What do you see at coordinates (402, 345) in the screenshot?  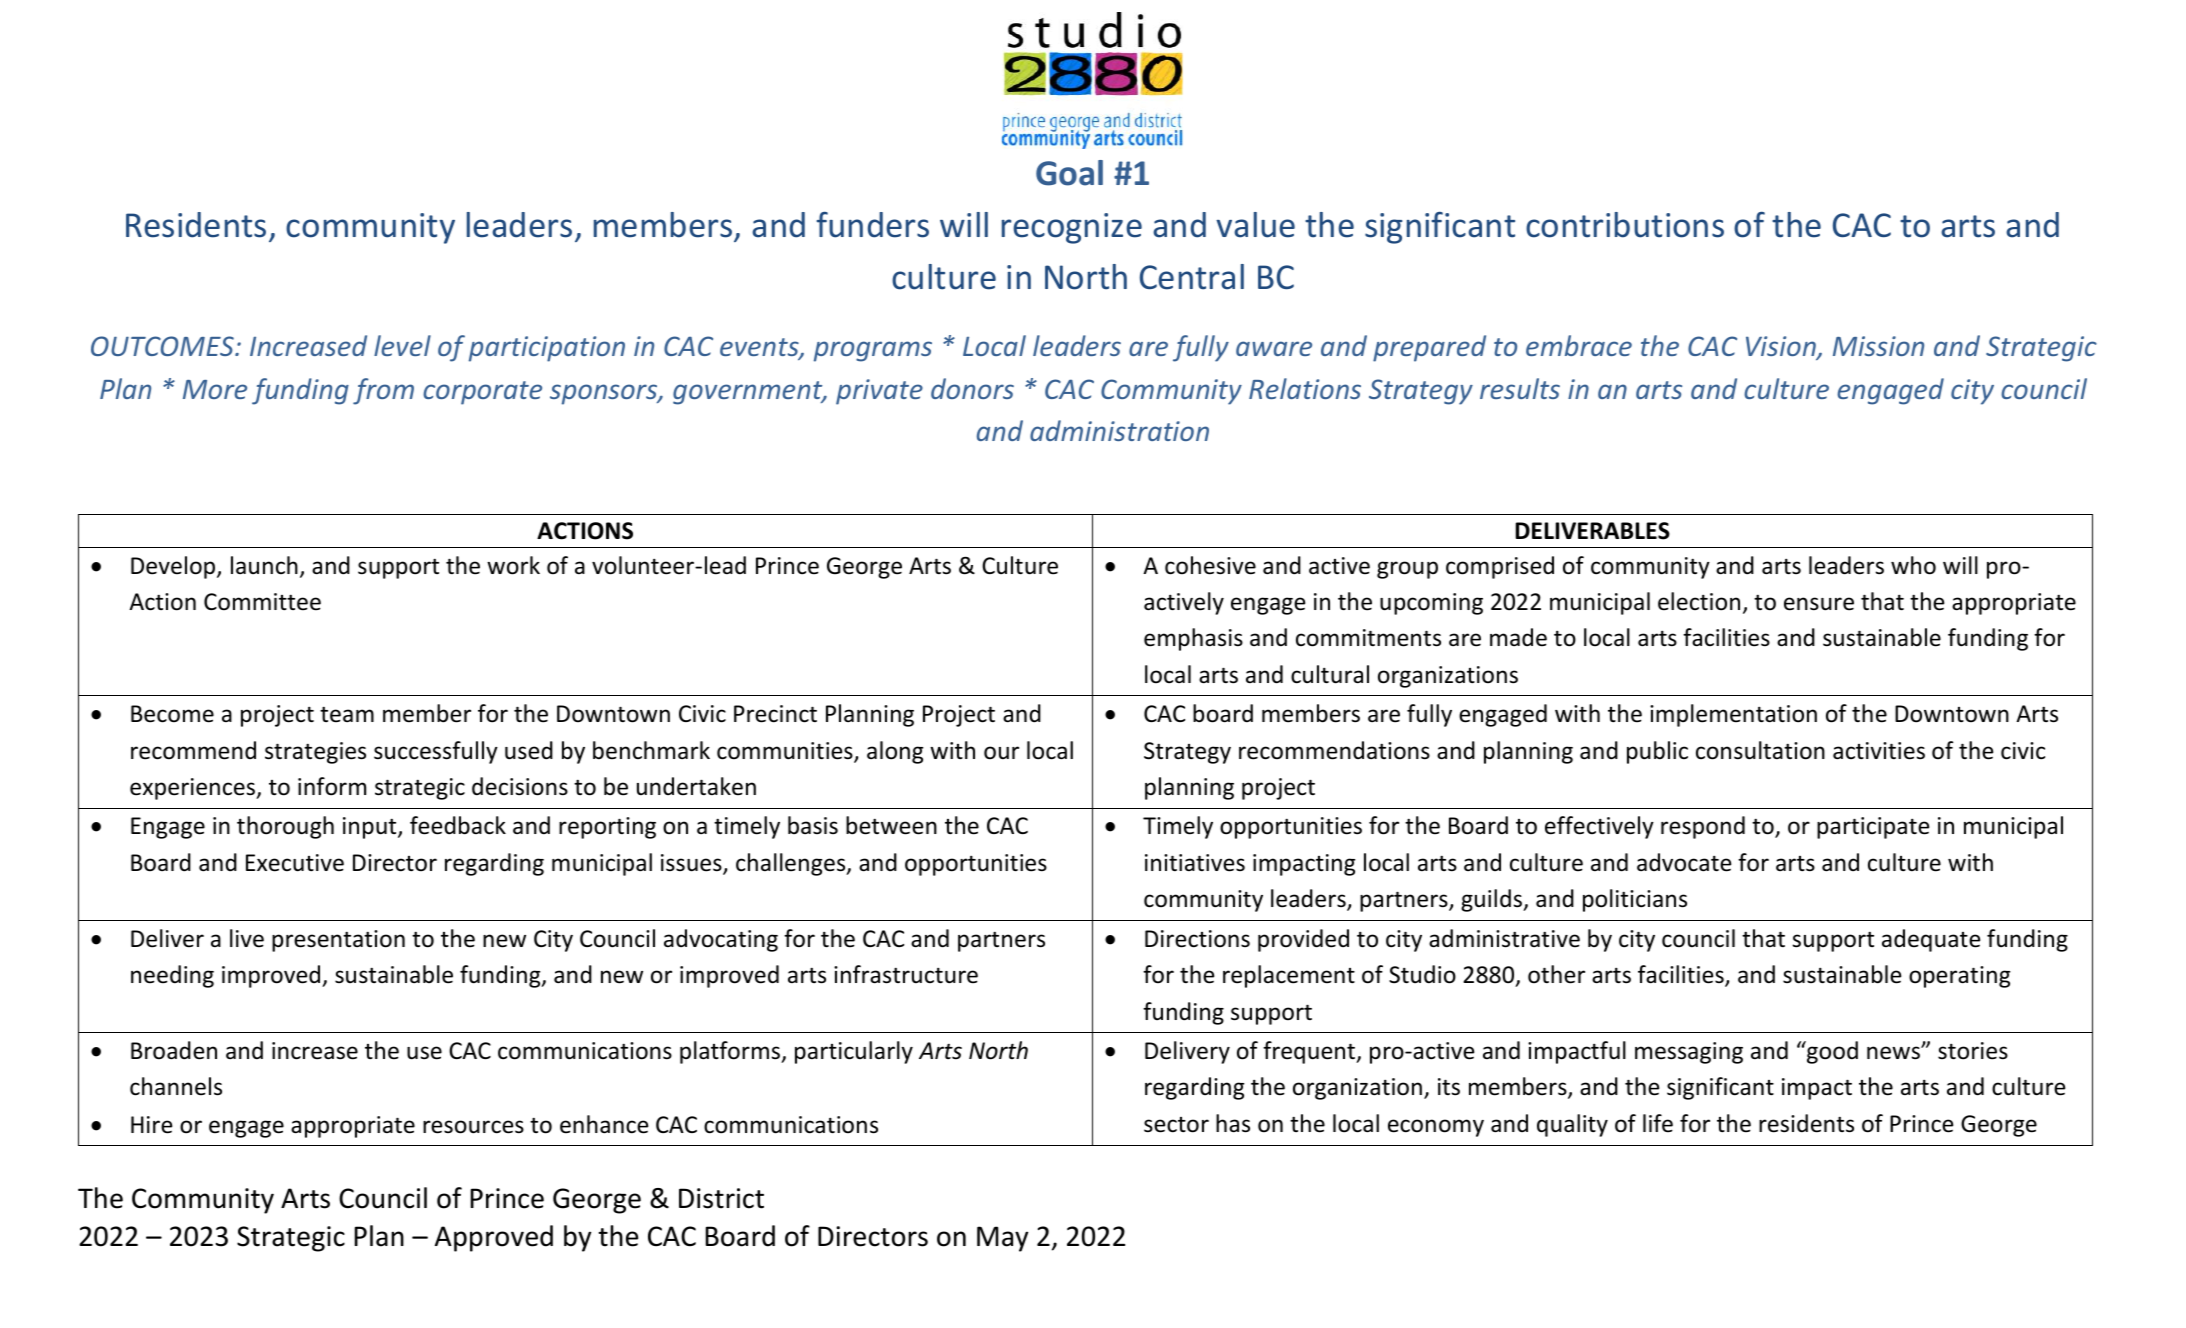 I see `level` at bounding box center [402, 345].
